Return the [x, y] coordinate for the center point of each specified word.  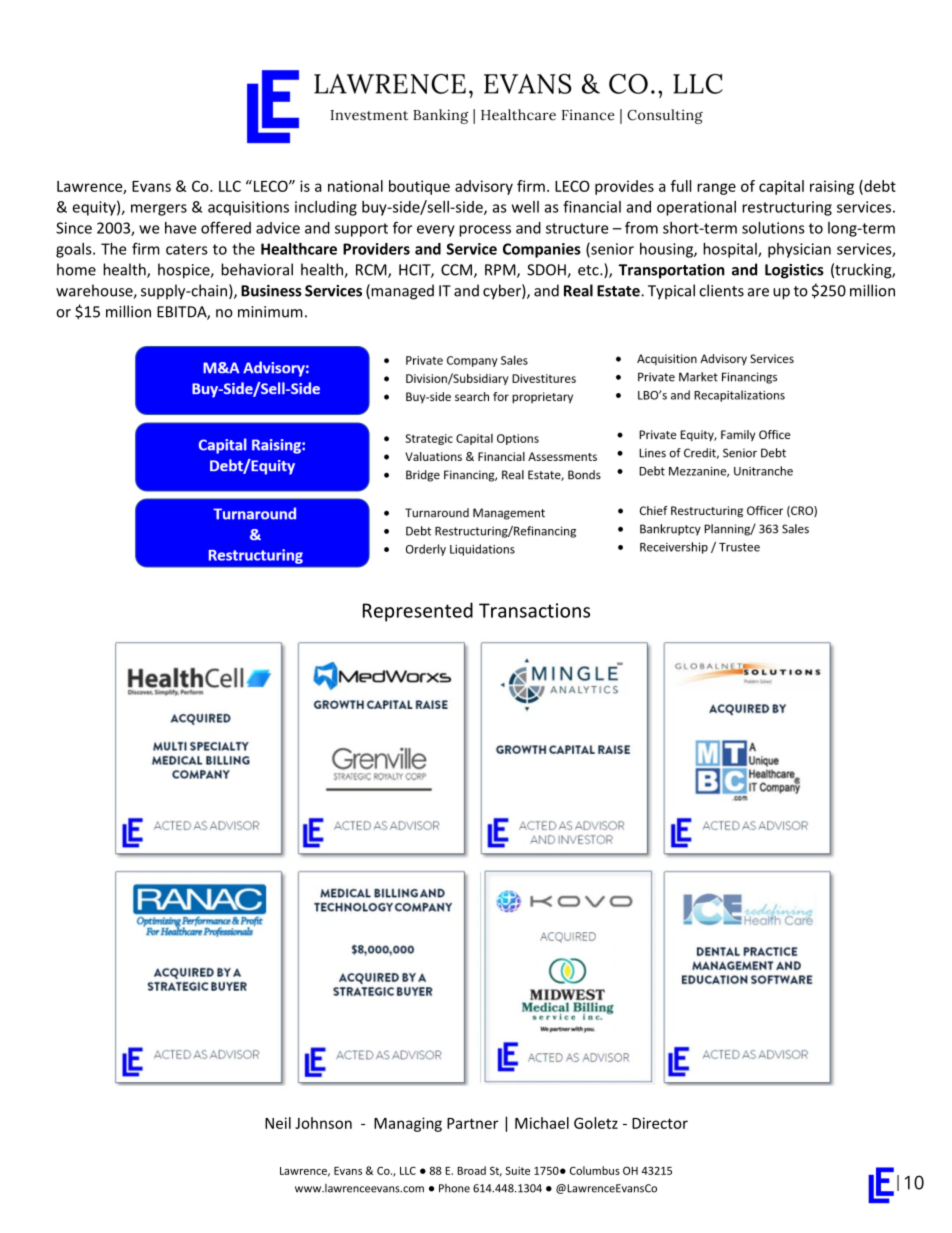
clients [721, 290]
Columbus [595, 1170]
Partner [472, 1123]
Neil [278, 1123]
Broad [471, 1170]
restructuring [787, 208]
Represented [418, 612]
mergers [159, 210]
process [485, 231]
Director [660, 1123]
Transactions [534, 610]
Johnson [323, 1123]
